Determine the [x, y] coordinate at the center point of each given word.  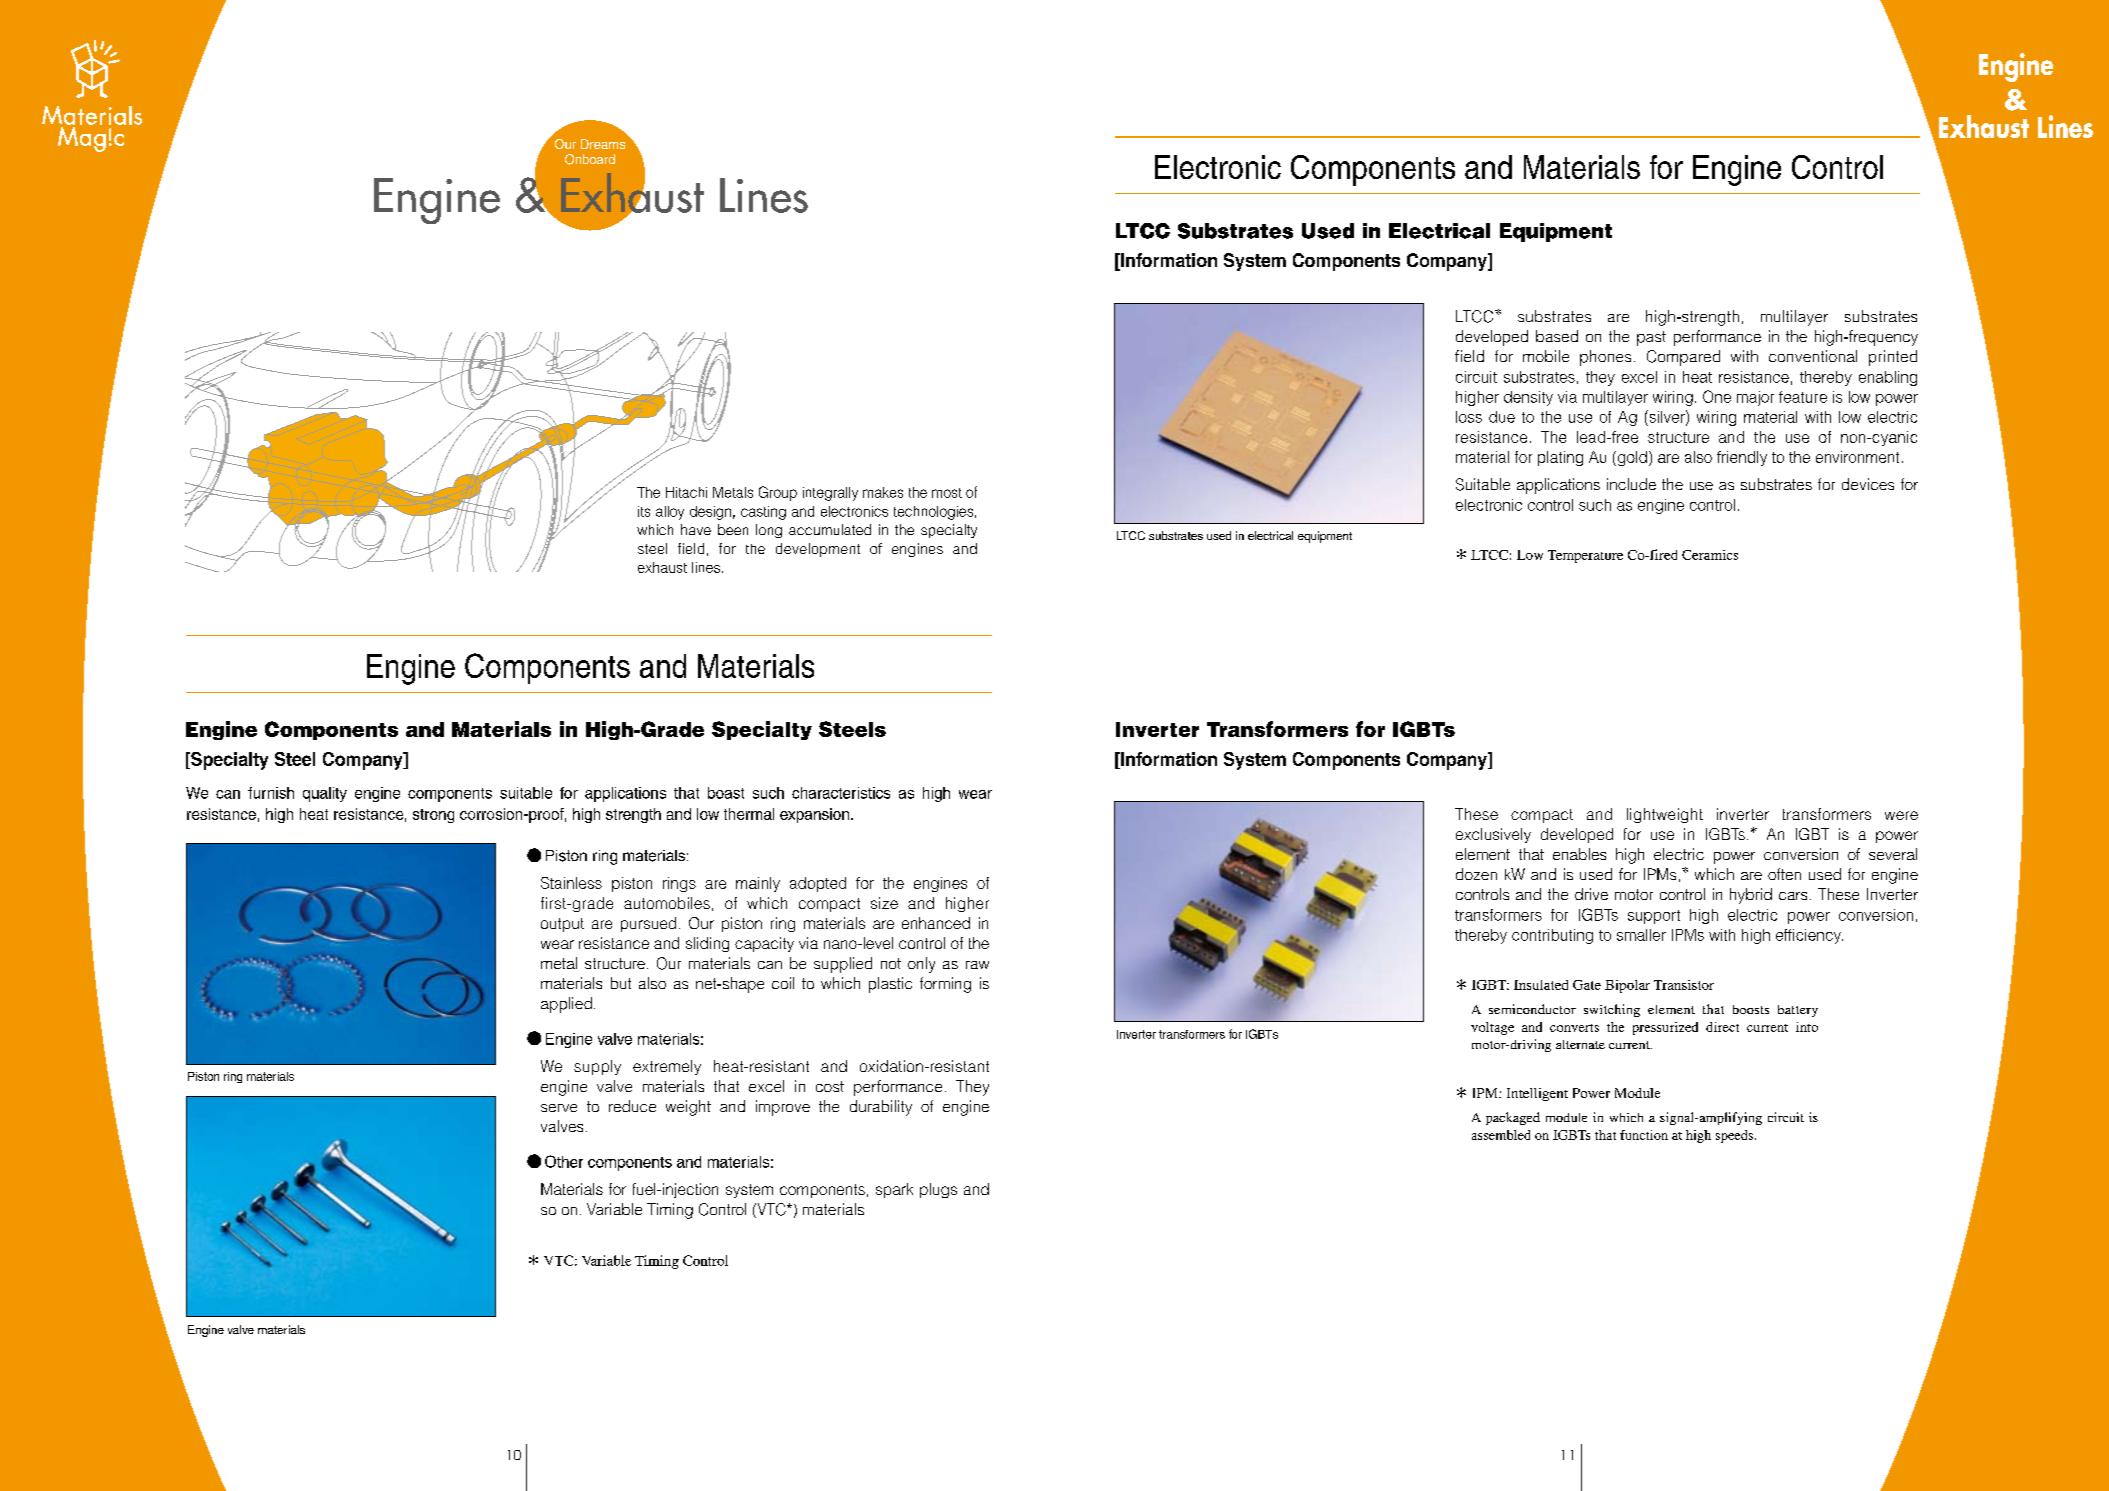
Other [564, 1161]
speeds [1734, 1136]
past [1651, 338]
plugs [938, 1190]
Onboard [590, 159]
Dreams [603, 144]
